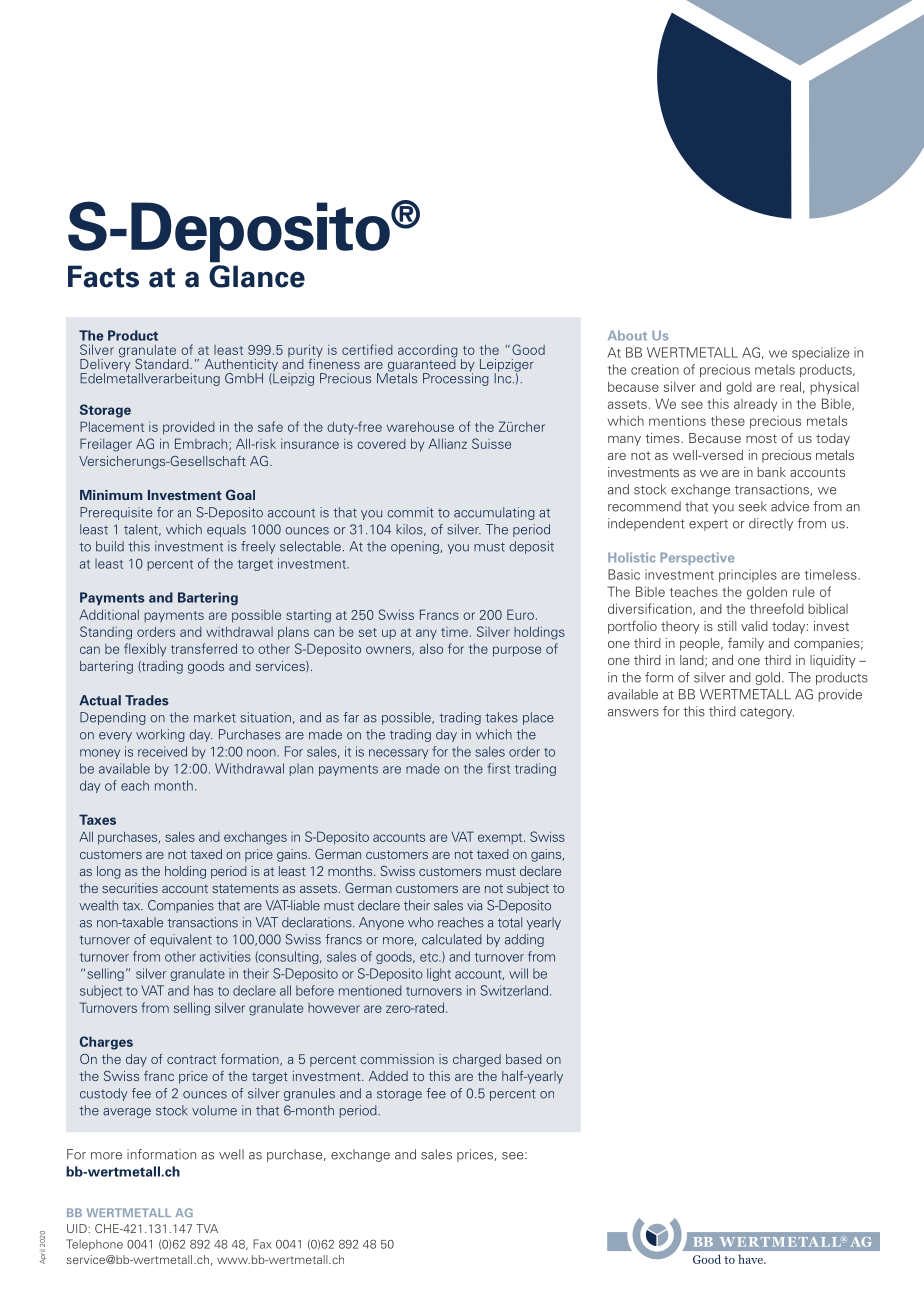 This page has height=1308, width=924. What do you see at coordinates (820, 353) in the page?
I see `specialize` at bounding box center [820, 353].
